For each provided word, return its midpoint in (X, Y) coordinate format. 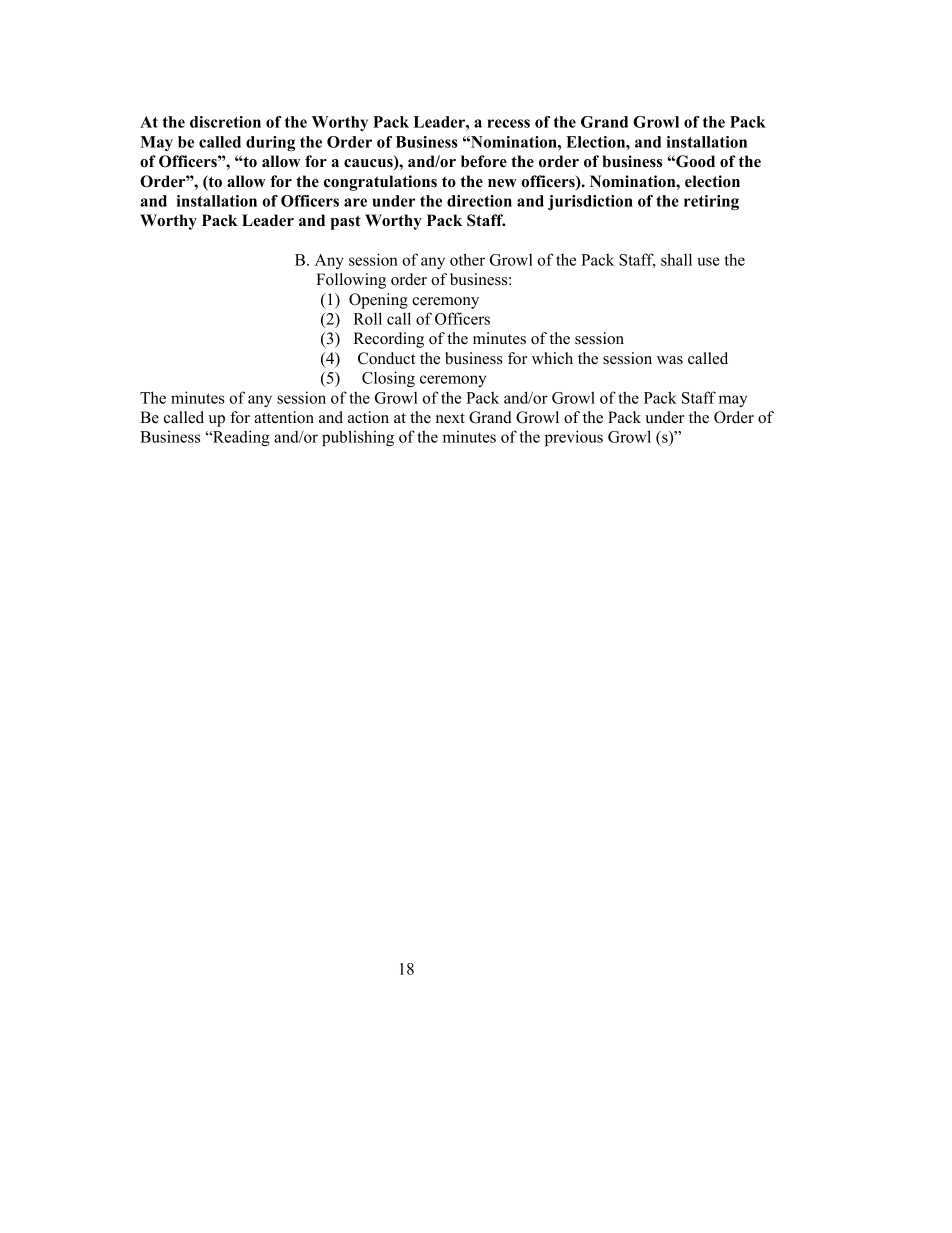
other (467, 259)
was (670, 360)
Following (351, 281)
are (355, 202)
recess (508, 123)
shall (676, 259)
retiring (711, 202)
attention (284, 417)
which (552, 358)
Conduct (386, 358)
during (270, 143)
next (450, 418)
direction (479, 201)
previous (574, 438)
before (484, 161)
